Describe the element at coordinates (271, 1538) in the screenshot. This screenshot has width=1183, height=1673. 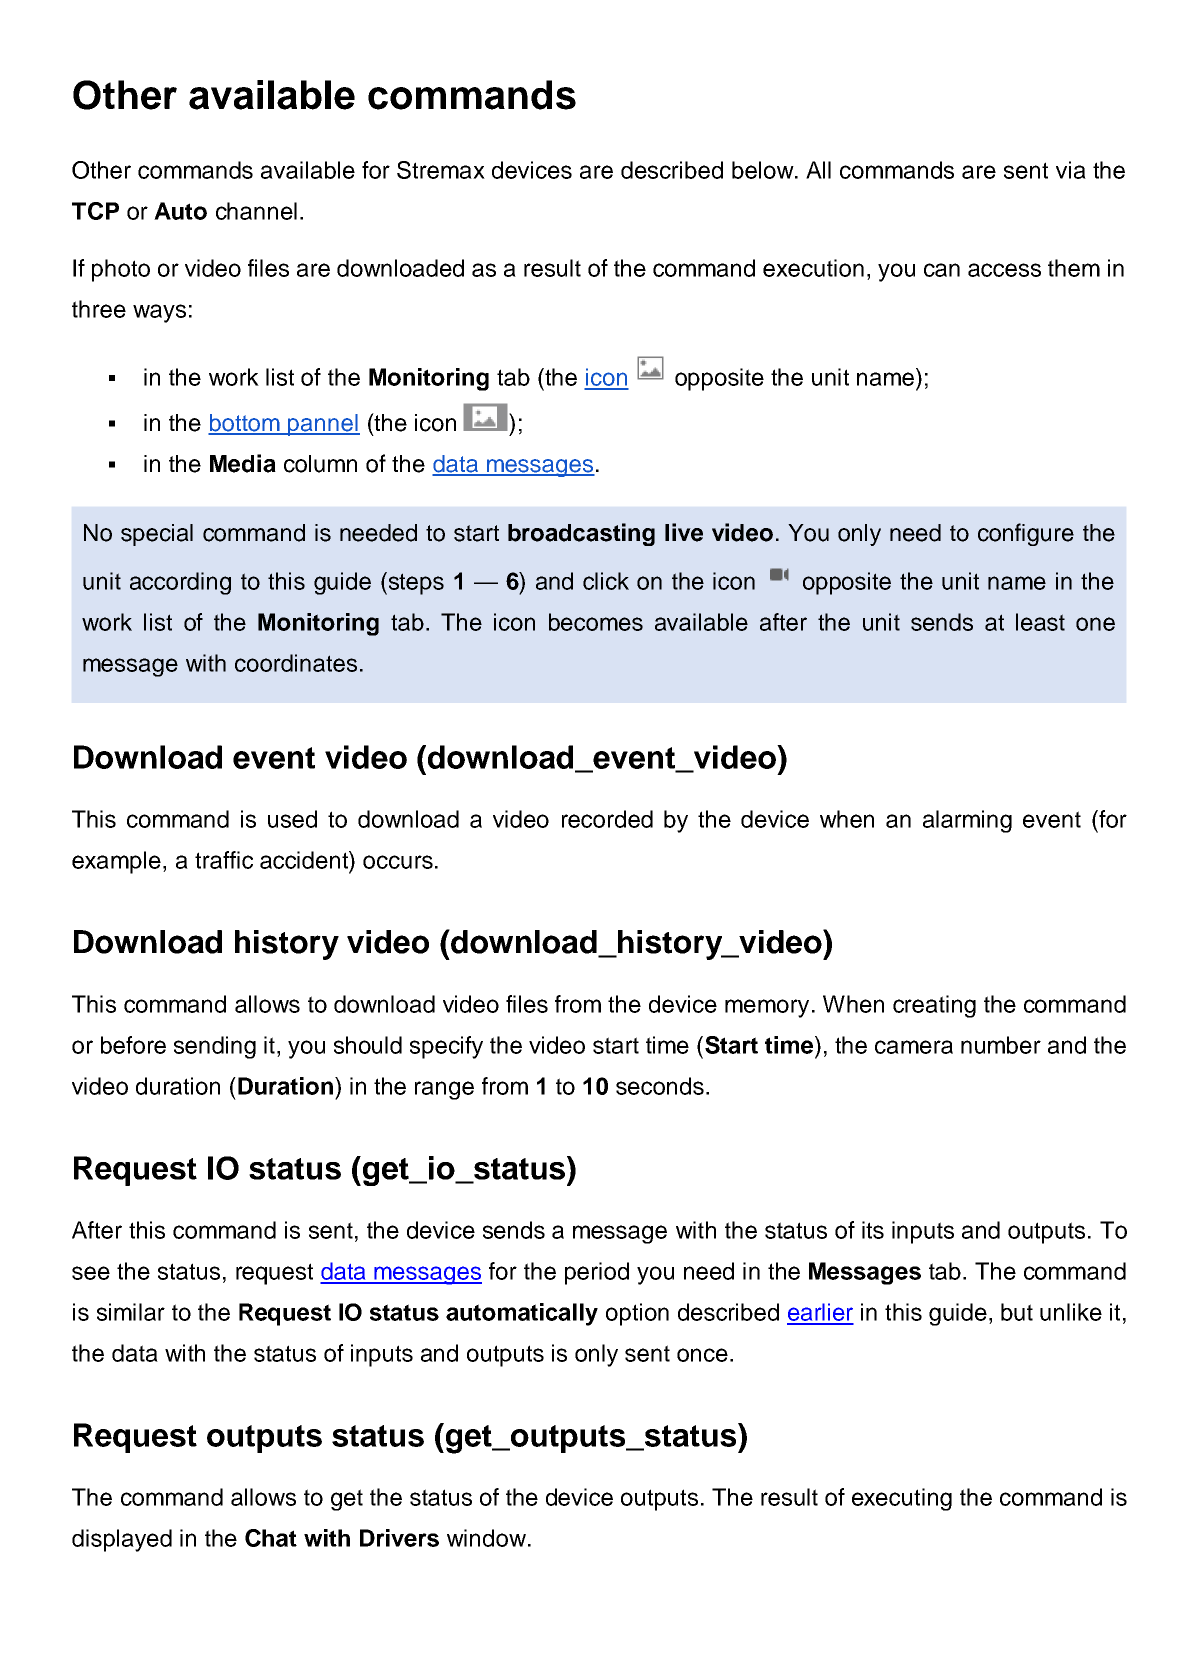
I see `Chat` at that location.
